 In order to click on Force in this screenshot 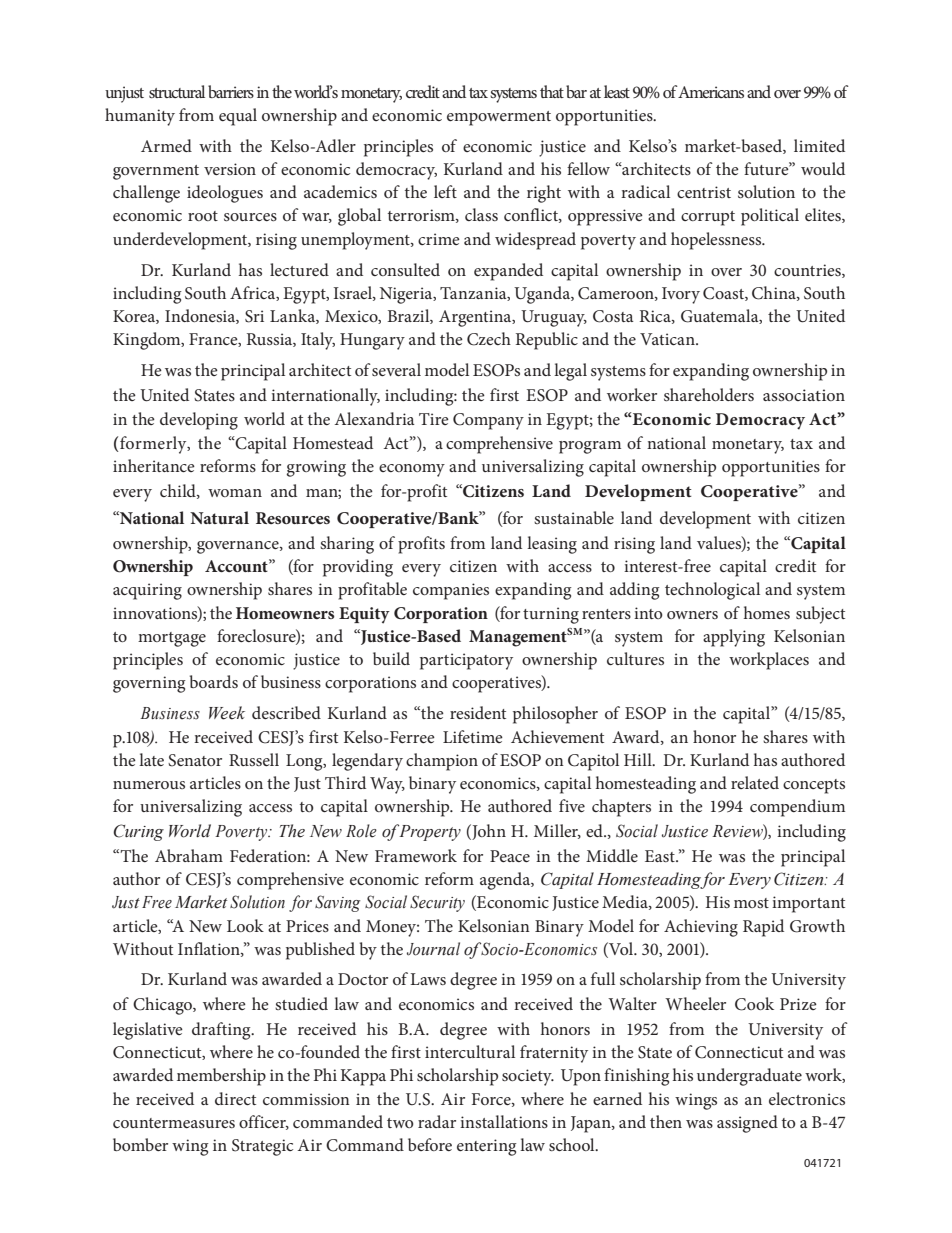, I will do `click(492, 1100)`.
